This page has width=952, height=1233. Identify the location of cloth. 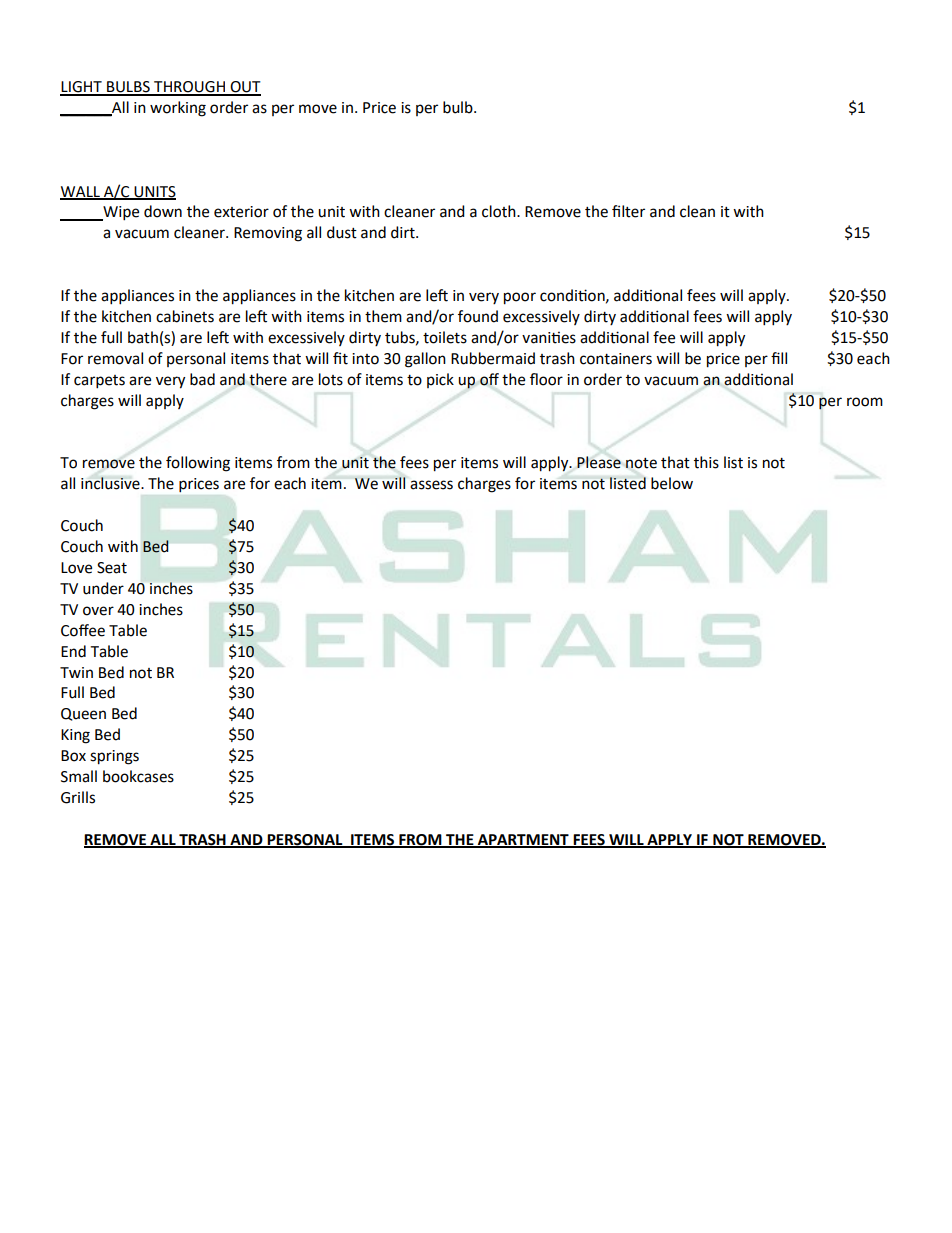
(500, 211).
